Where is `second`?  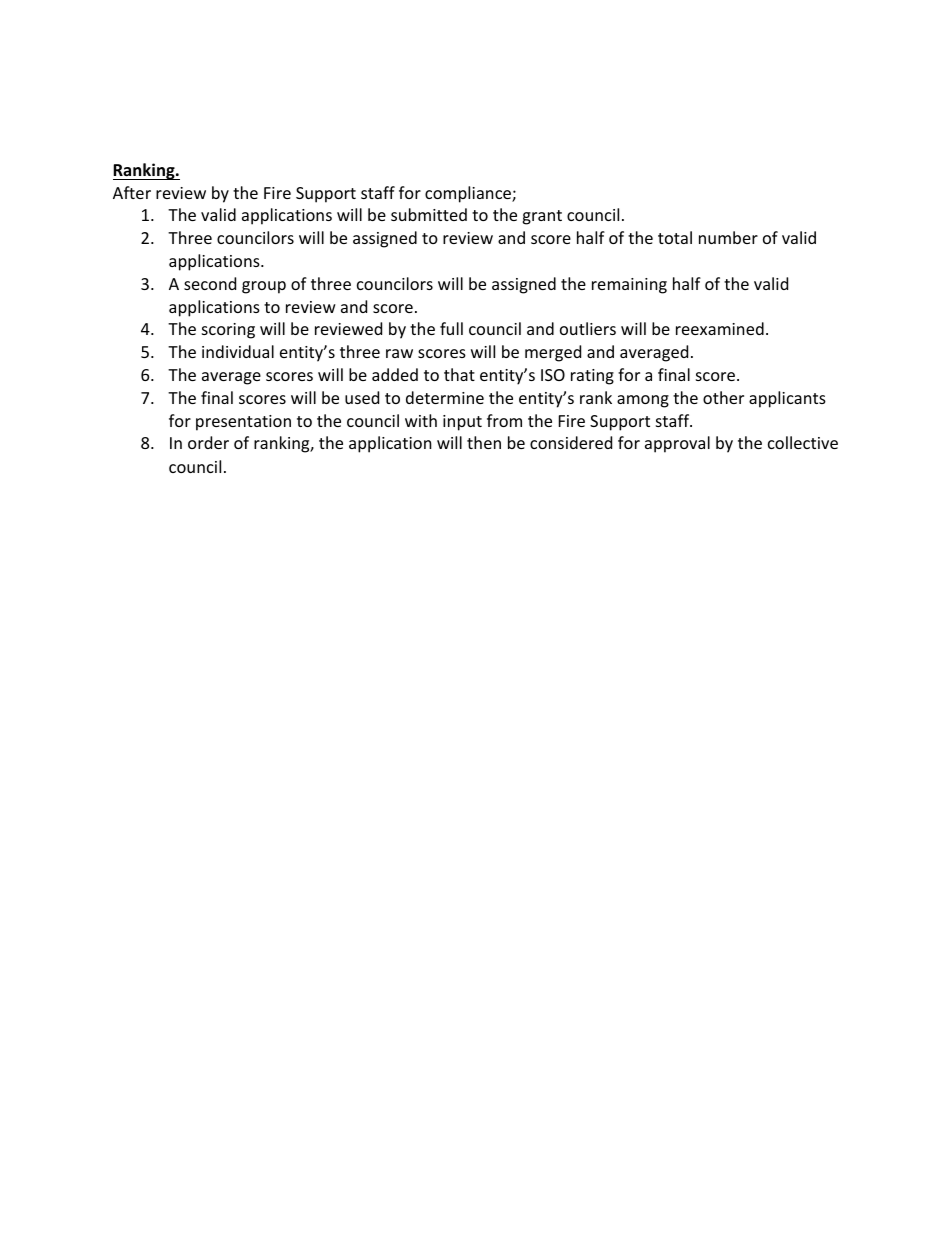
second is located at coordinates (210, 283).
